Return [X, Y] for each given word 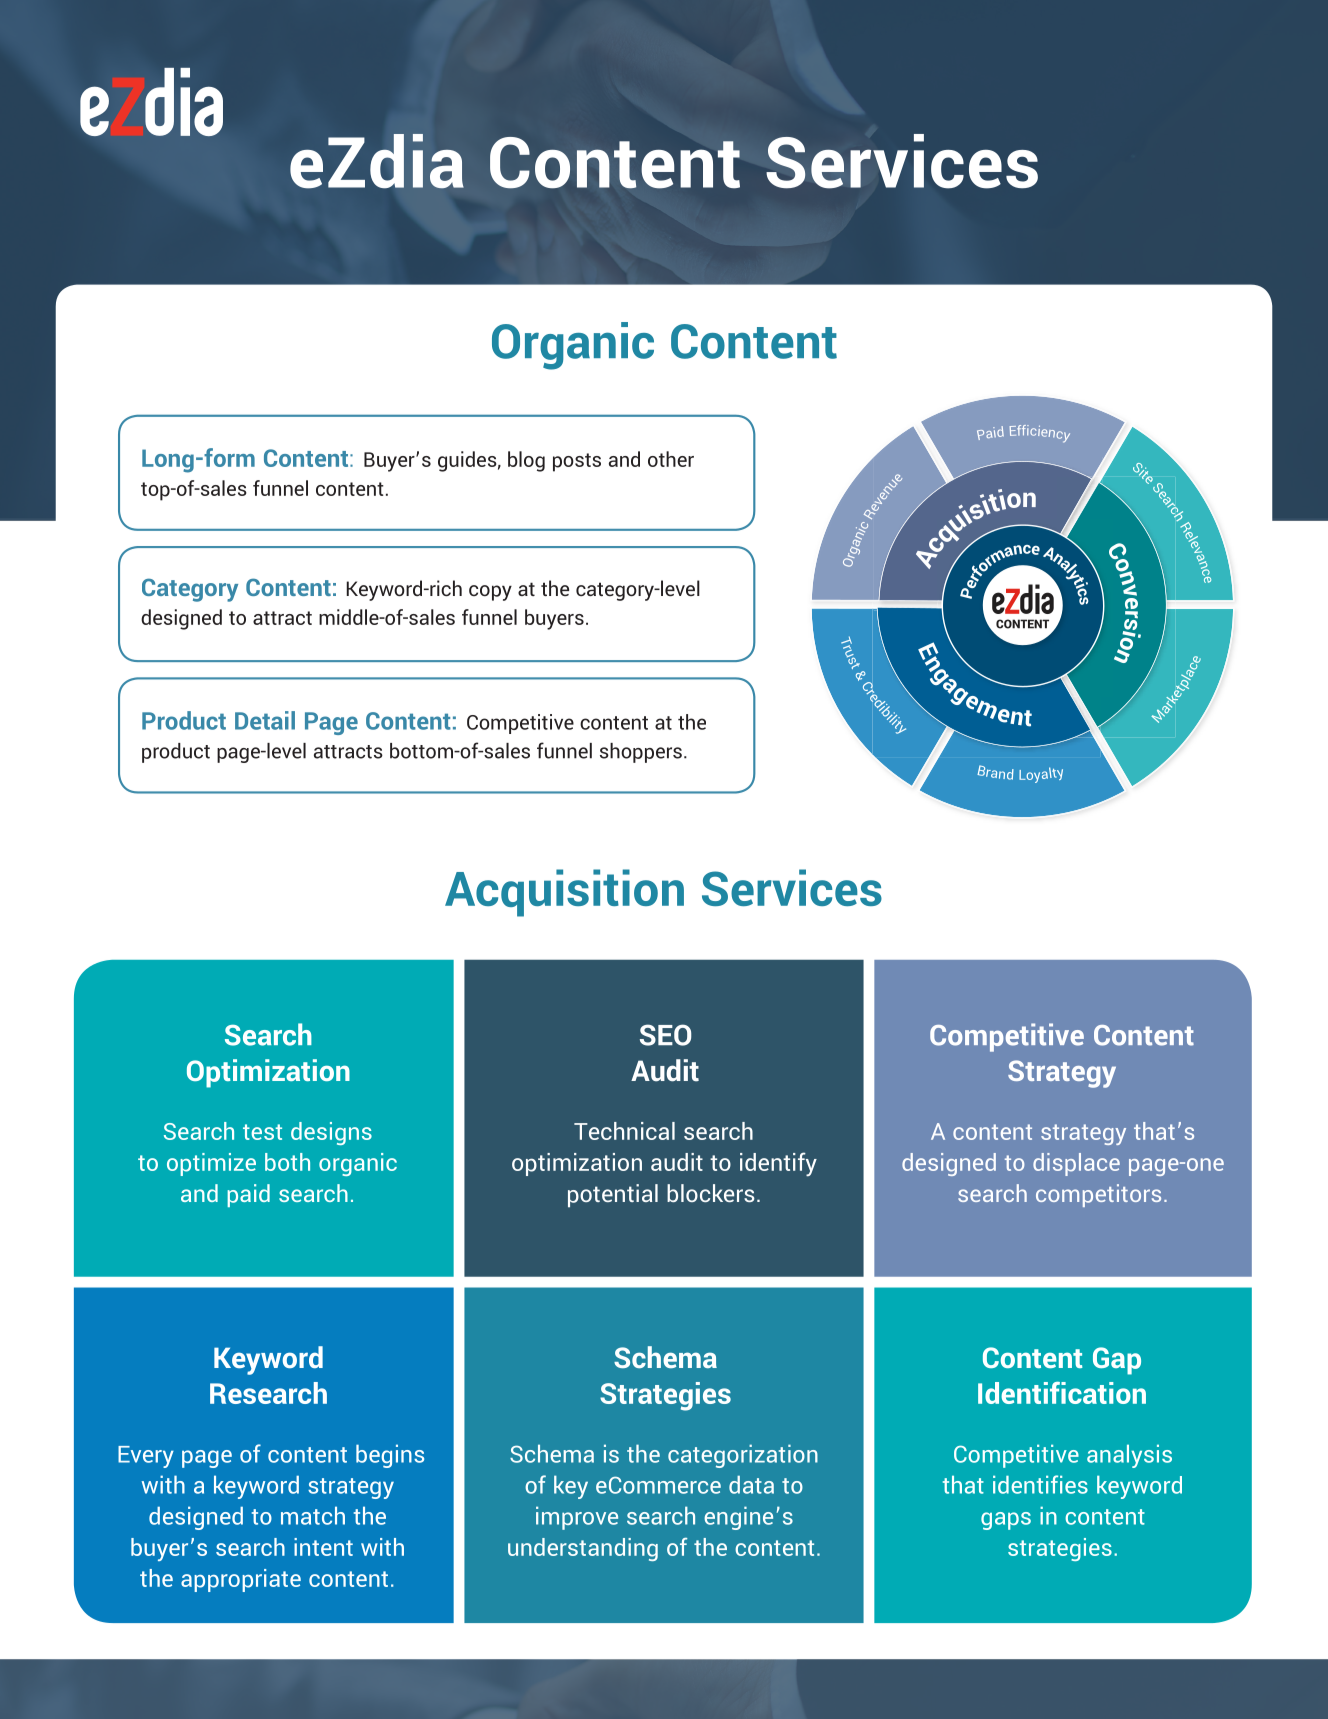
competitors [1098, 1195]
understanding [583, 1549]
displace [1076, 1164]
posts [577, 462]
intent [323, 1547]
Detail [265, 720]
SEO [665, 1035]
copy [490, 593]
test [262, 1132]
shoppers [641, 753]
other [671, 459]
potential [613, 1196]
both [287, 1162]
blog [526, 461]
